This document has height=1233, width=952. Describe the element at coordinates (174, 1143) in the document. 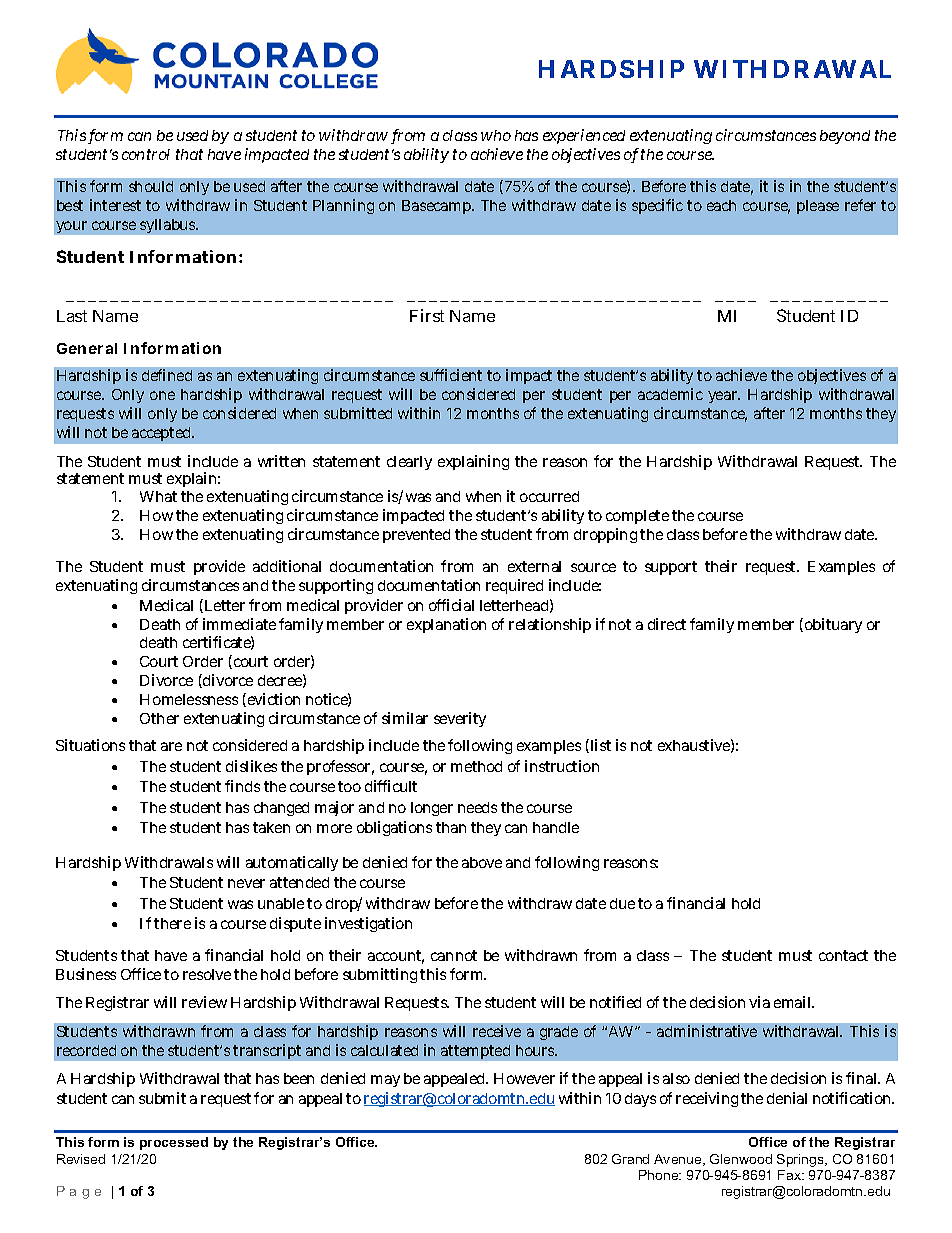

I see `processed` at that location.
